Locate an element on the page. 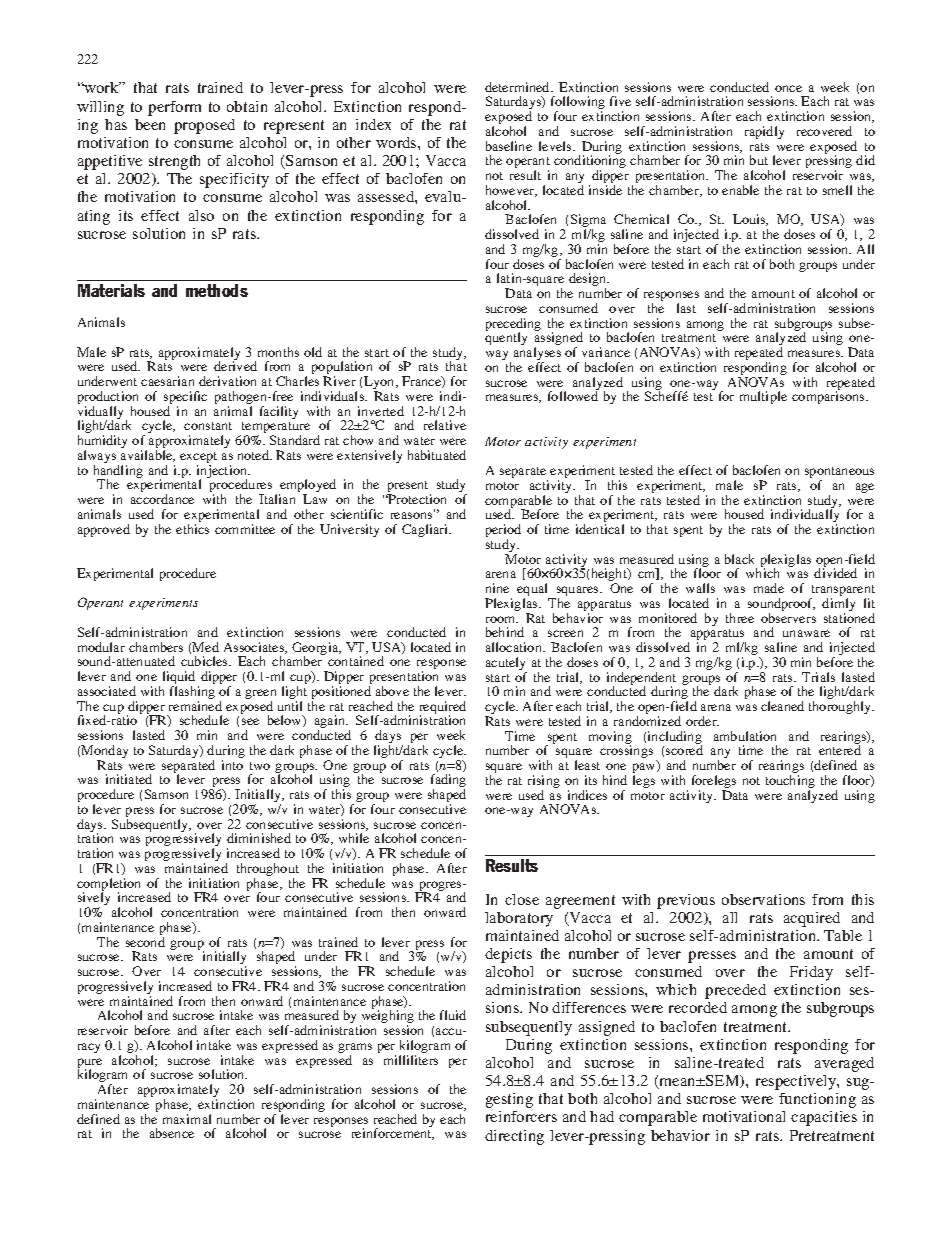 This page has height=1257, width=952. maximal is located at coordinates (187, 1119).
